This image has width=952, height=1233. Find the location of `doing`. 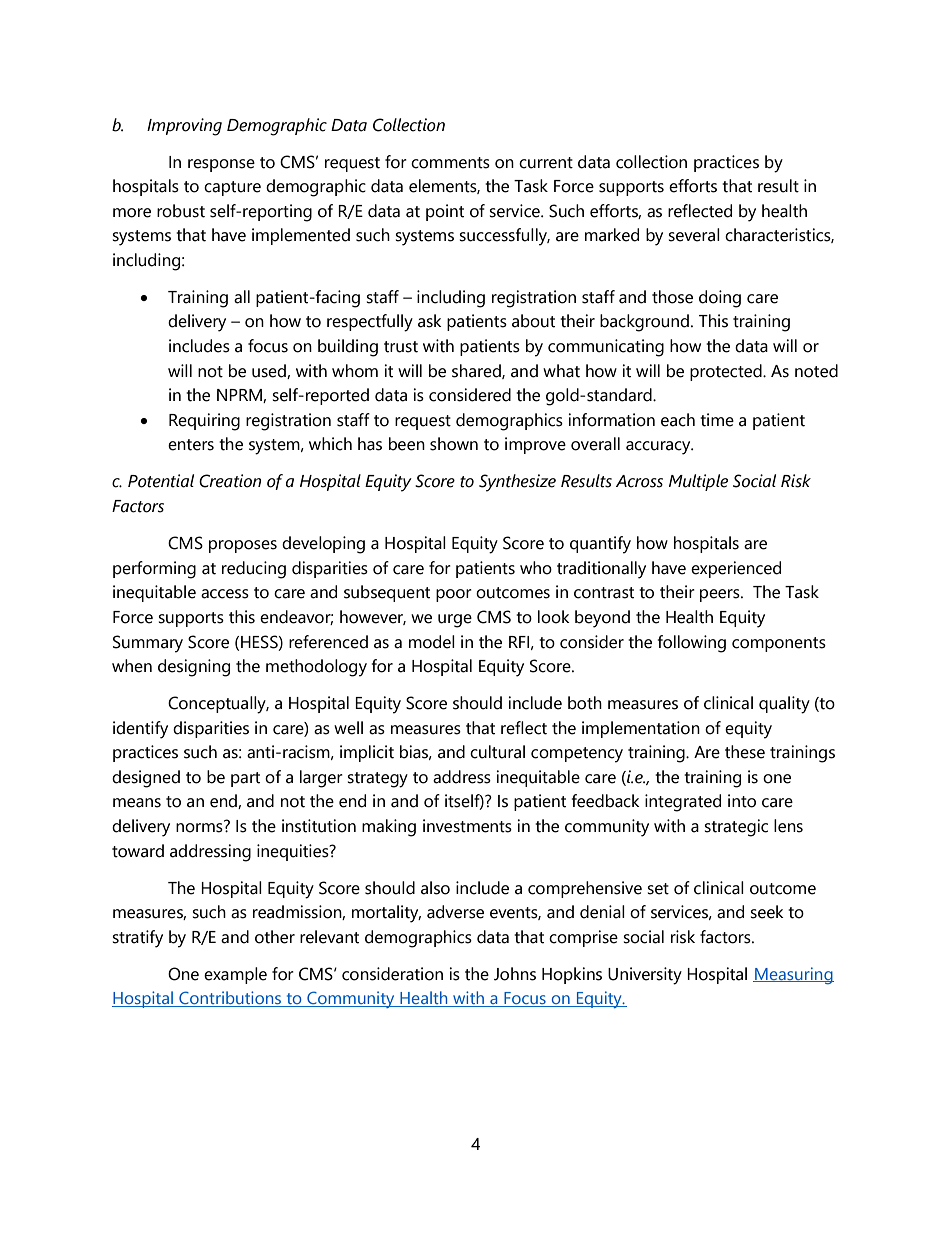

doing is located at coordinates (720, 299).
